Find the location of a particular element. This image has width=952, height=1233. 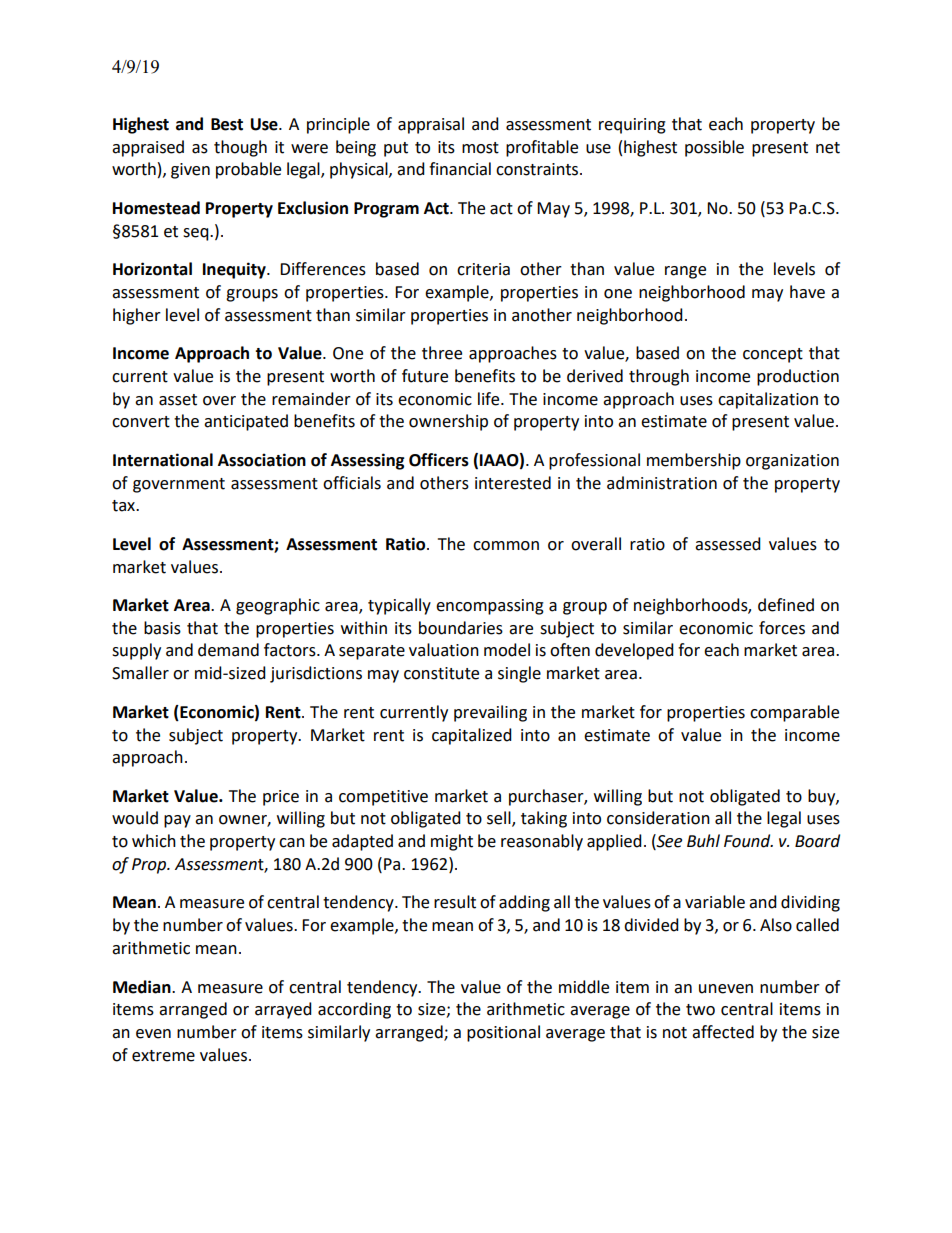

Smaller is located at coordinates (140, 673).
